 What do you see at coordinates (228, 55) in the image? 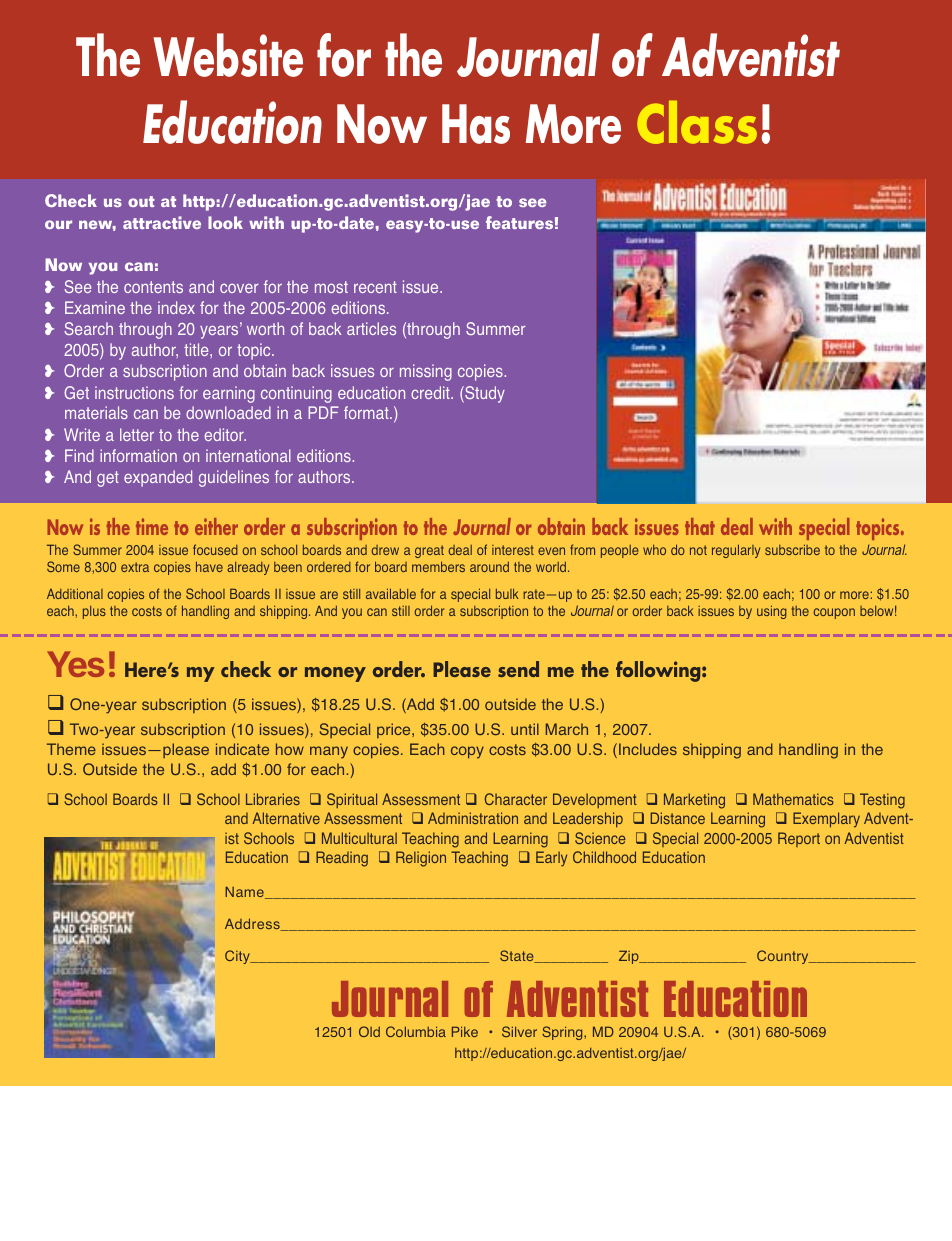
I see `Website` at bounding box center [228, 55].
